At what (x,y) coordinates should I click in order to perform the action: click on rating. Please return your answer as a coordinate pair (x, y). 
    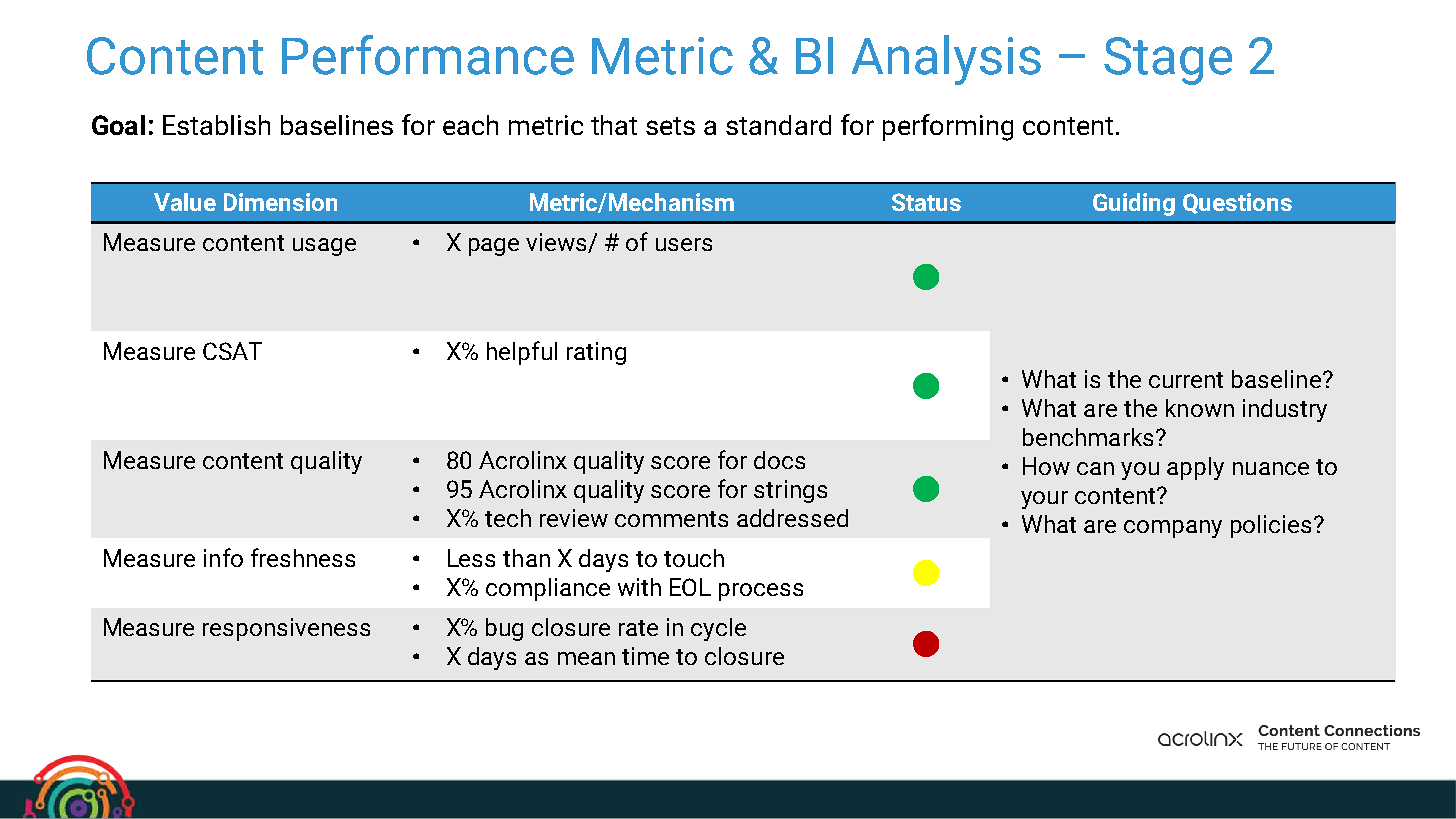
    Looking at the image, I should click on (596, 353).
